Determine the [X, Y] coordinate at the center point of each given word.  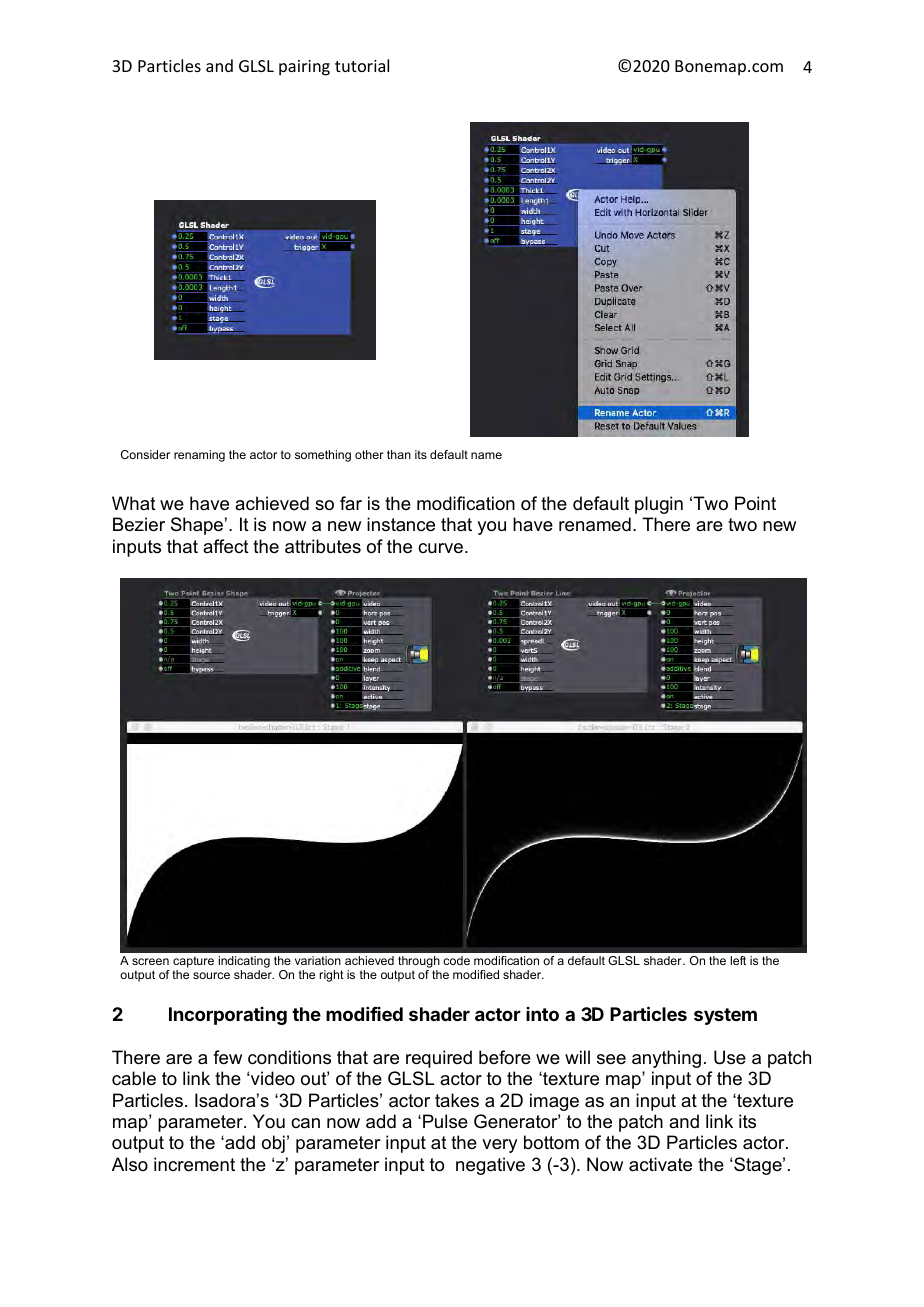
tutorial [362, 65]
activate [660, 1164]
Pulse [445, 1121]
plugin [659, 505]
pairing [304, 68]
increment [194, 1164]
